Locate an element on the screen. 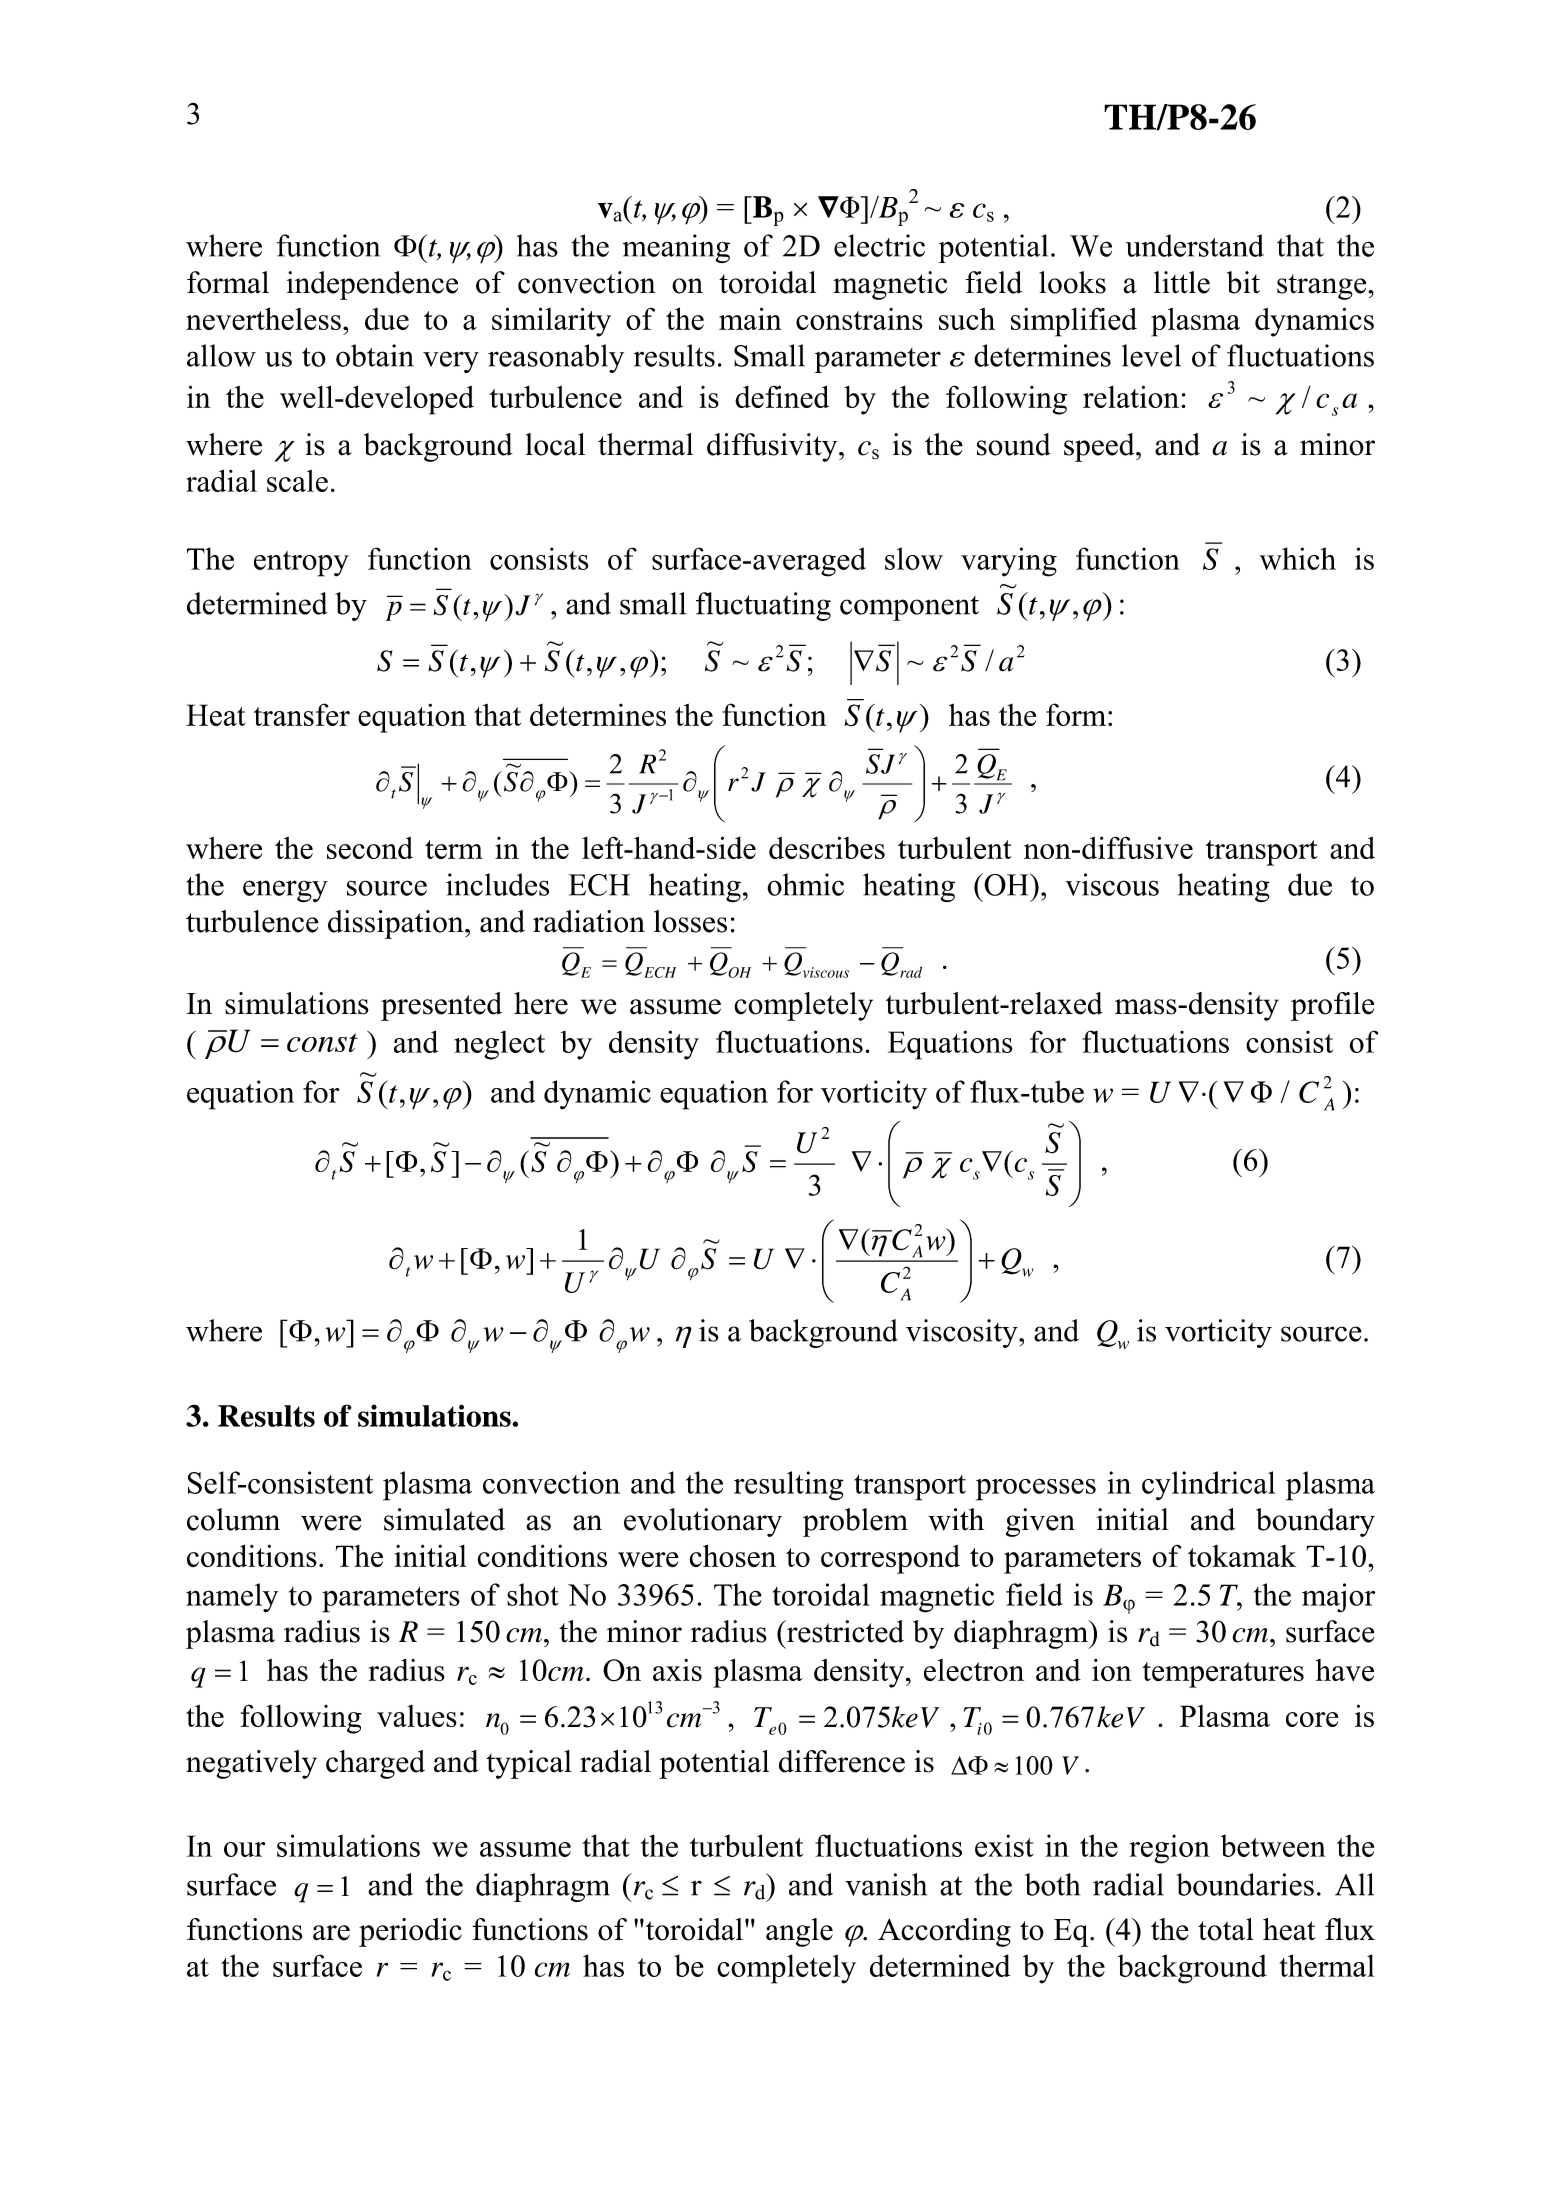 The image size is (1560, 2207). boundaries is located at coordinates (1245, 1884).
